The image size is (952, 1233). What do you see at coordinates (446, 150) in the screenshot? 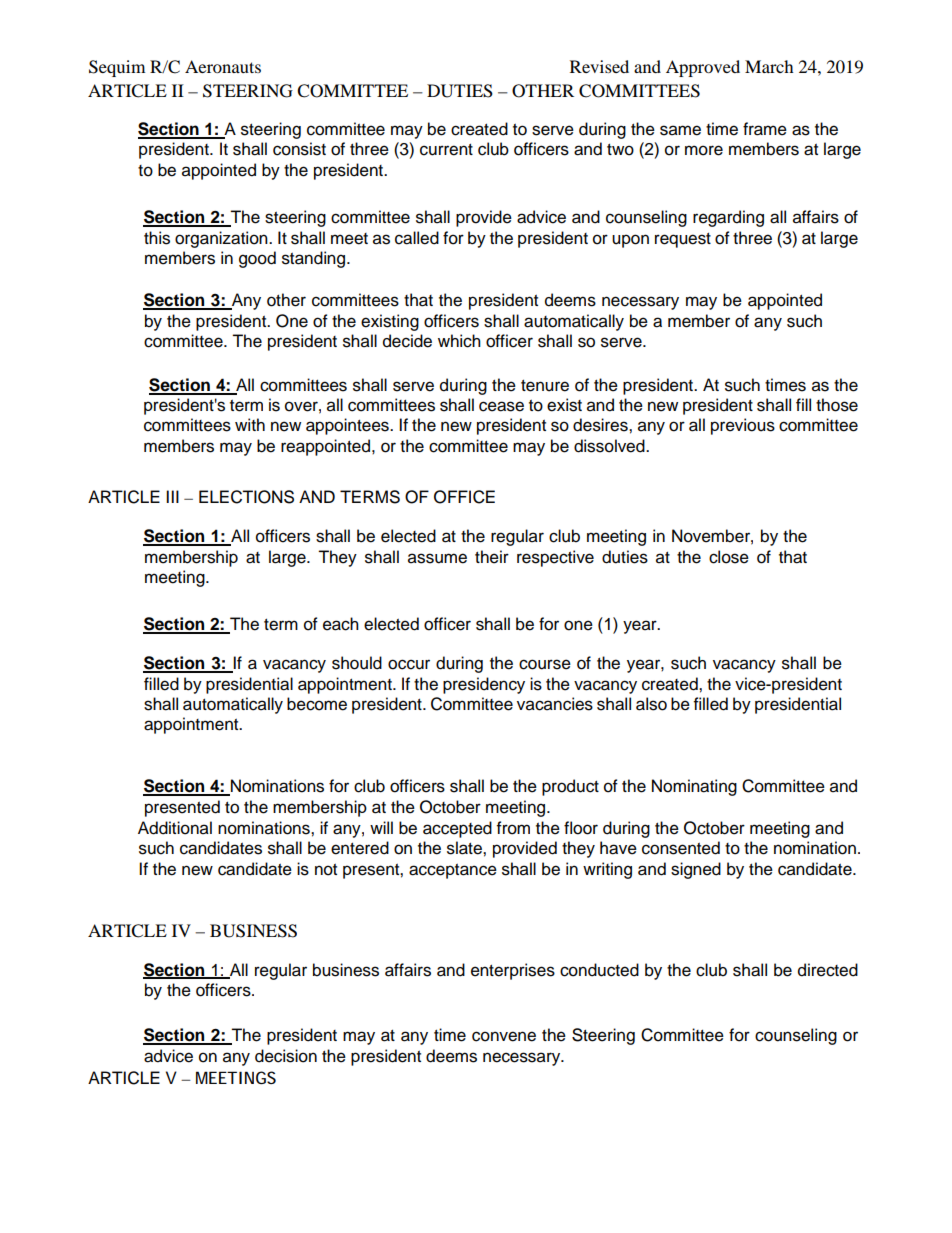
I see `current` at bounding box center [446, 150].
